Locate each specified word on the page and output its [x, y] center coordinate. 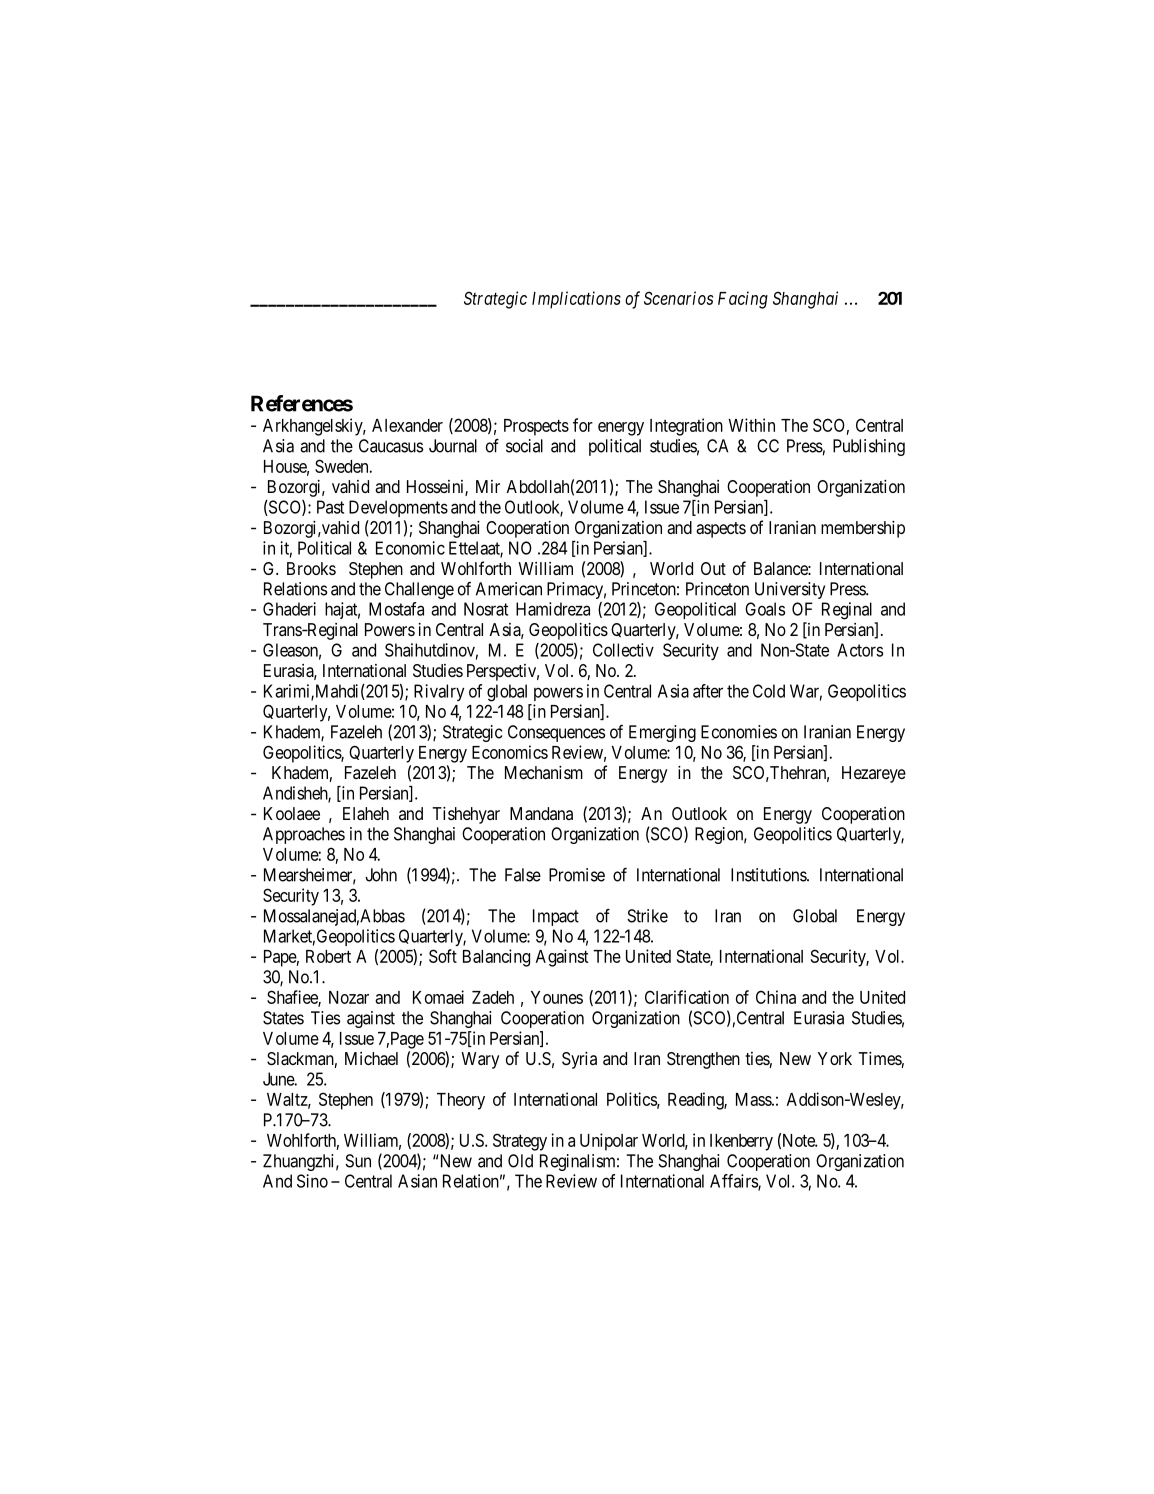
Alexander [407, 425]
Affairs [734, 1182]
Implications [576, 300]
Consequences [556, 733]
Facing [743, 300]
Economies [739, 732]
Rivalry [439, 692]
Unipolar [609, 1142]
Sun [358, 1161]
